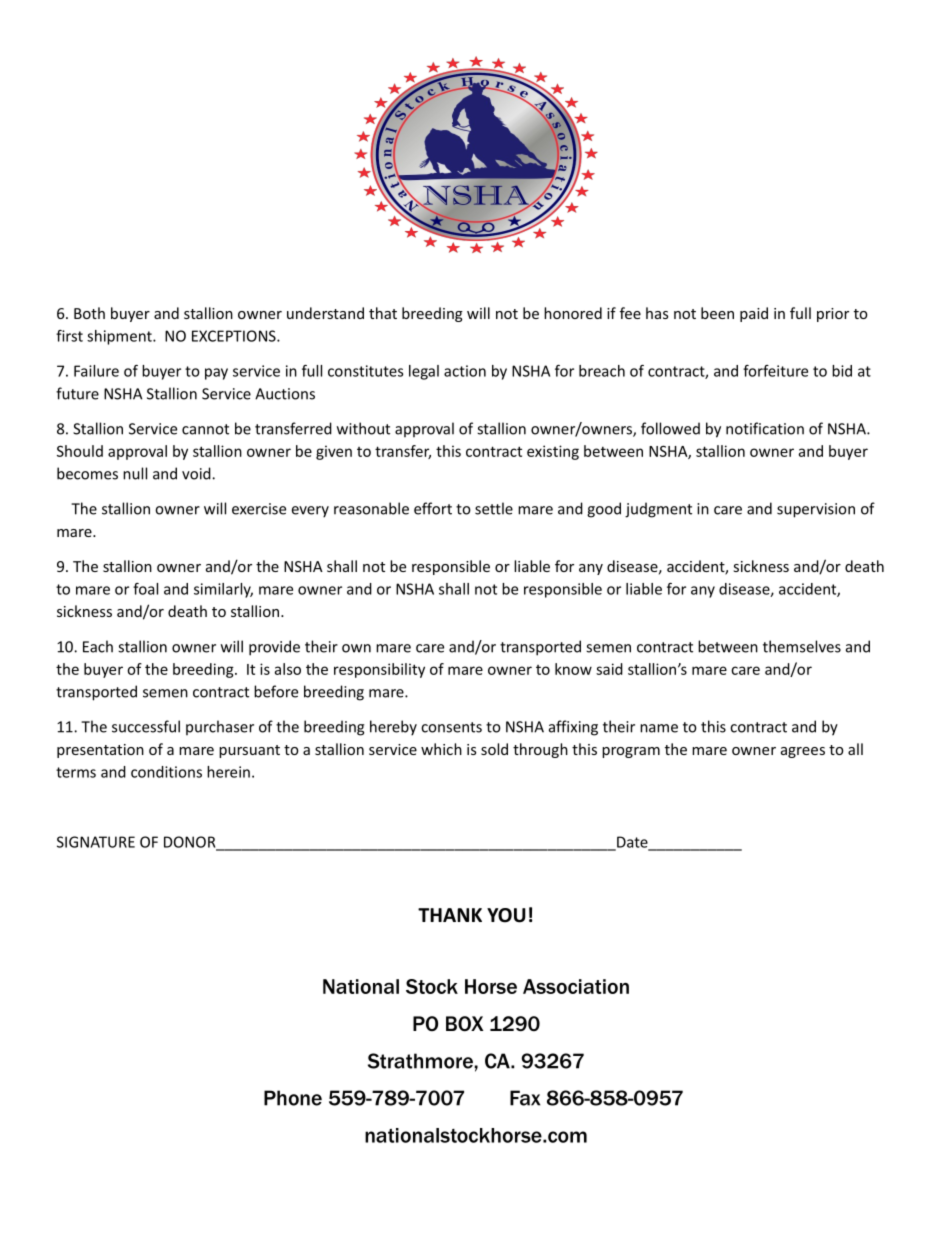  Describe the element at coordinates (576, 986) in the screenshot. I see `Association` at that location.
